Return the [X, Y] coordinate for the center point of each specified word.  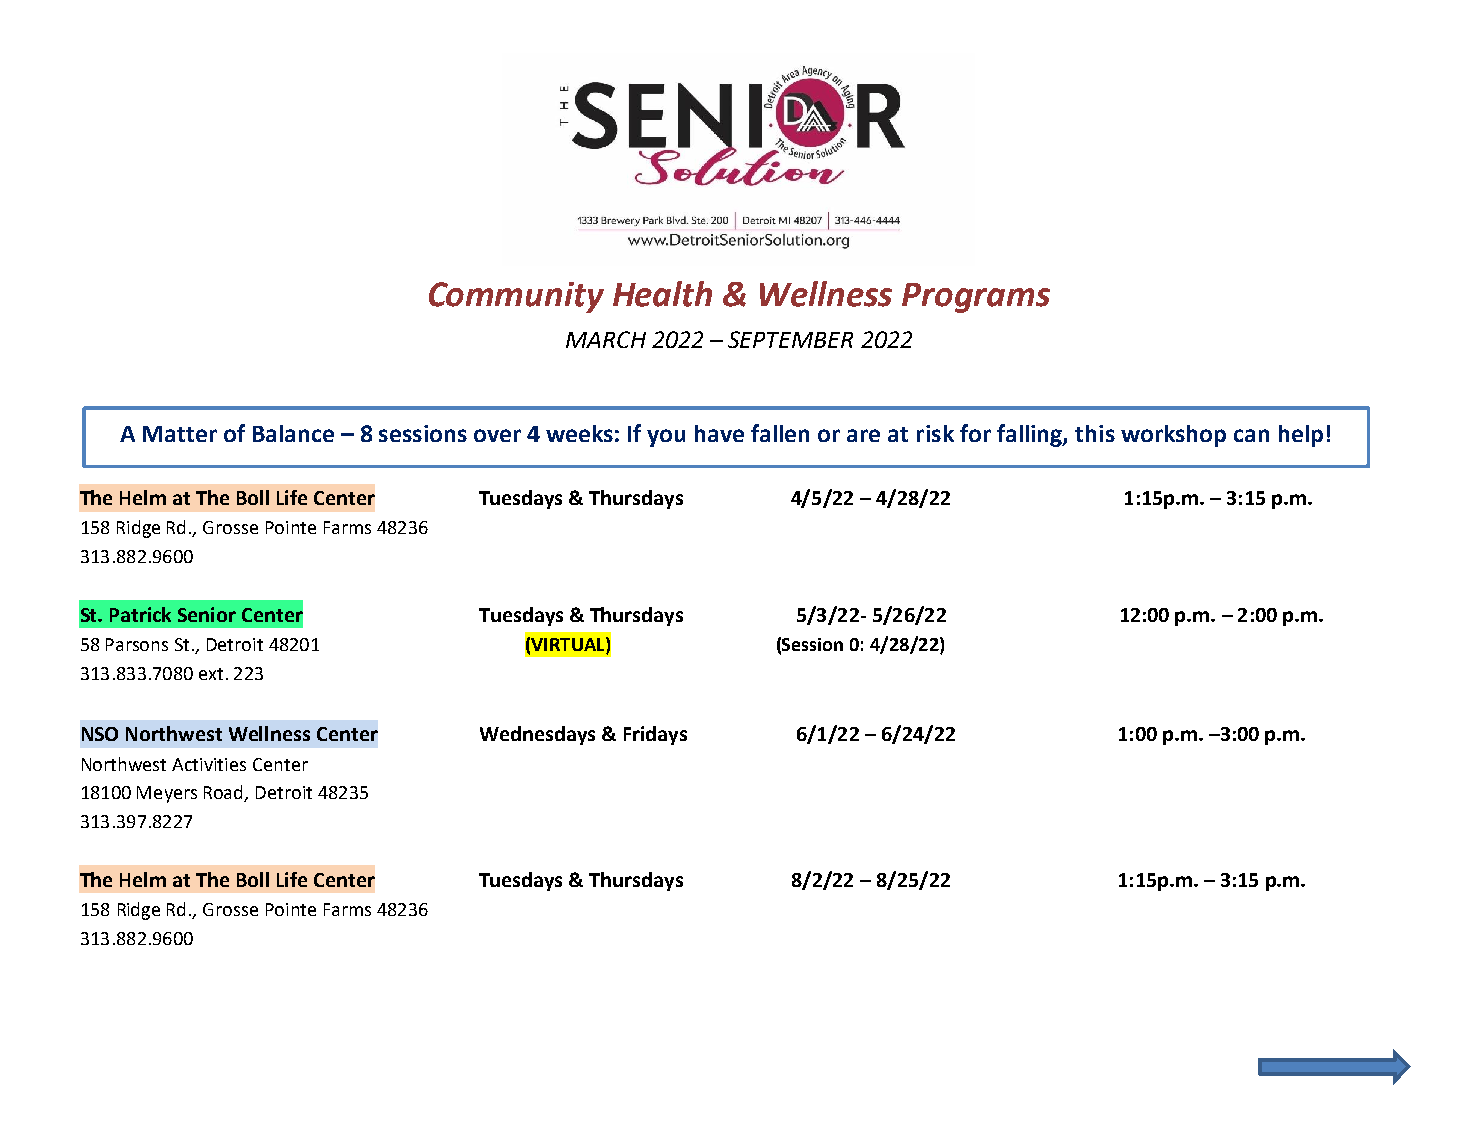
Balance [293, 433]
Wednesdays [537, 735]
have [719, 433]
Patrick [140, 614]
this [1095, 433]
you [666, 438]
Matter [180, 434]
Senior [207, 614]
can [1251, 435]
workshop [1173, 436]
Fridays [655, 735]
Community [516, 297]
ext [211, 674]
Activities [209, 764]
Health [662, 294]
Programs [976, 298]
